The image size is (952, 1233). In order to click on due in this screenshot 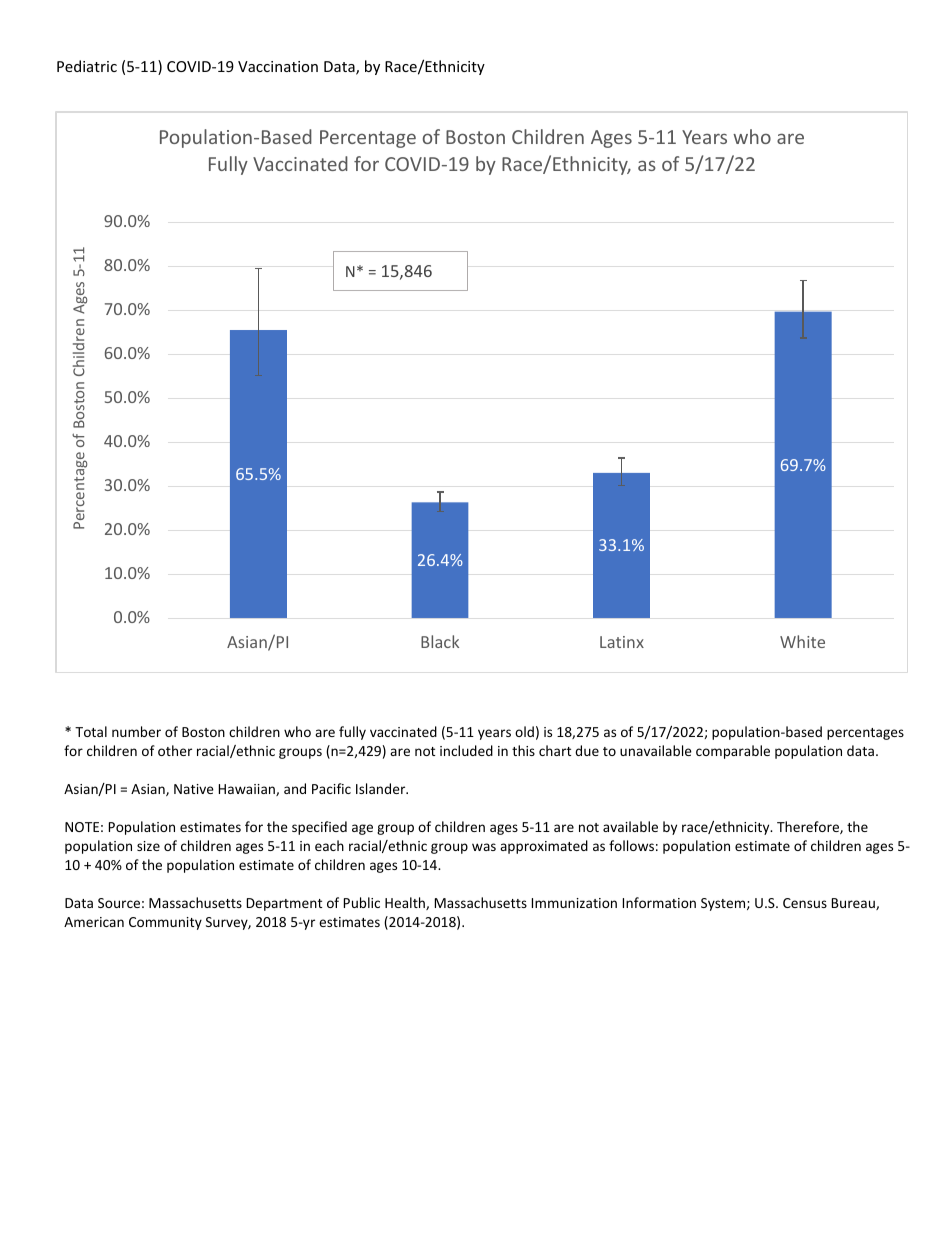, I will do `click(587, 750)`.
